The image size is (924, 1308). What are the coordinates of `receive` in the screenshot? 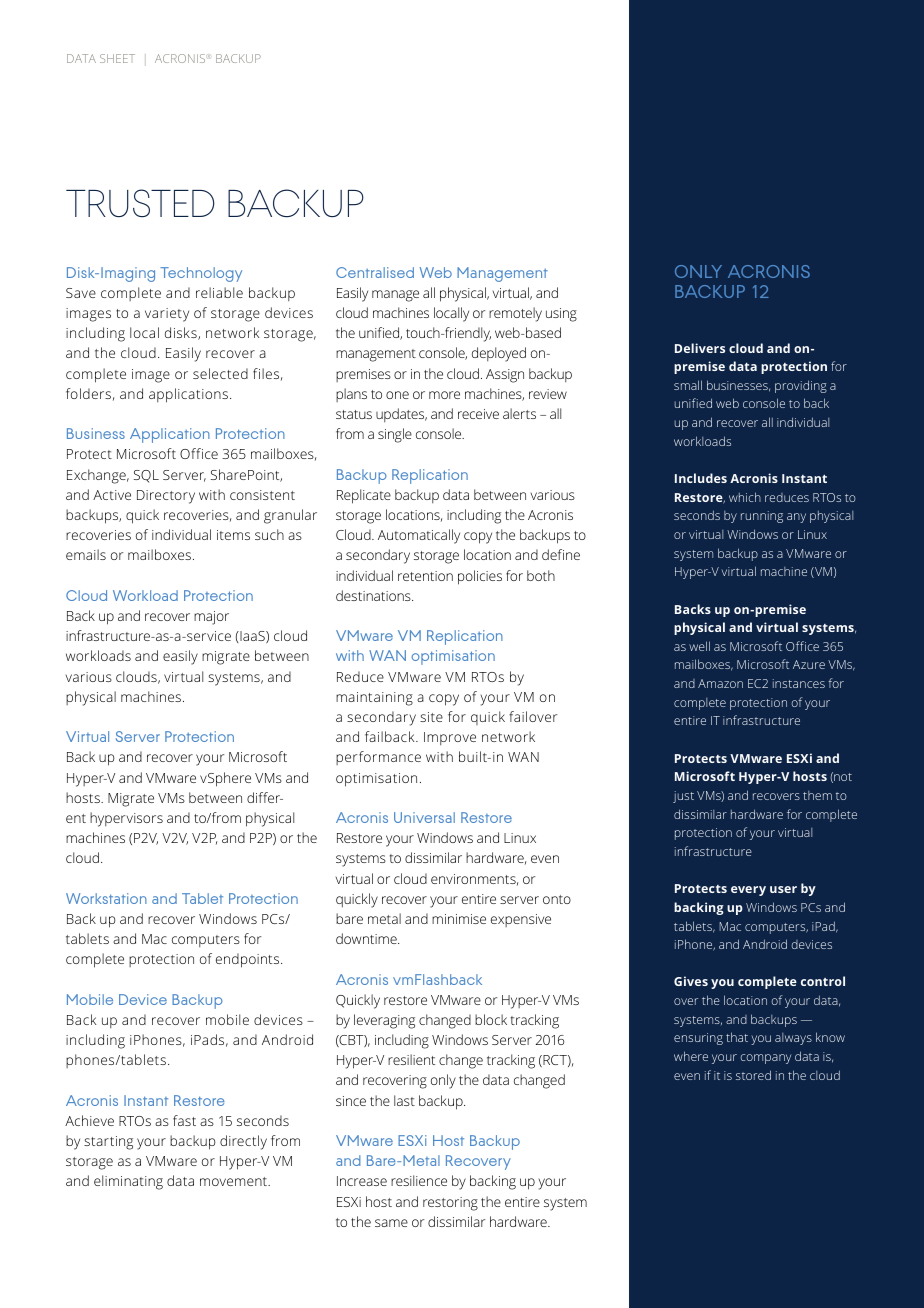 It's located at (478, 414).
